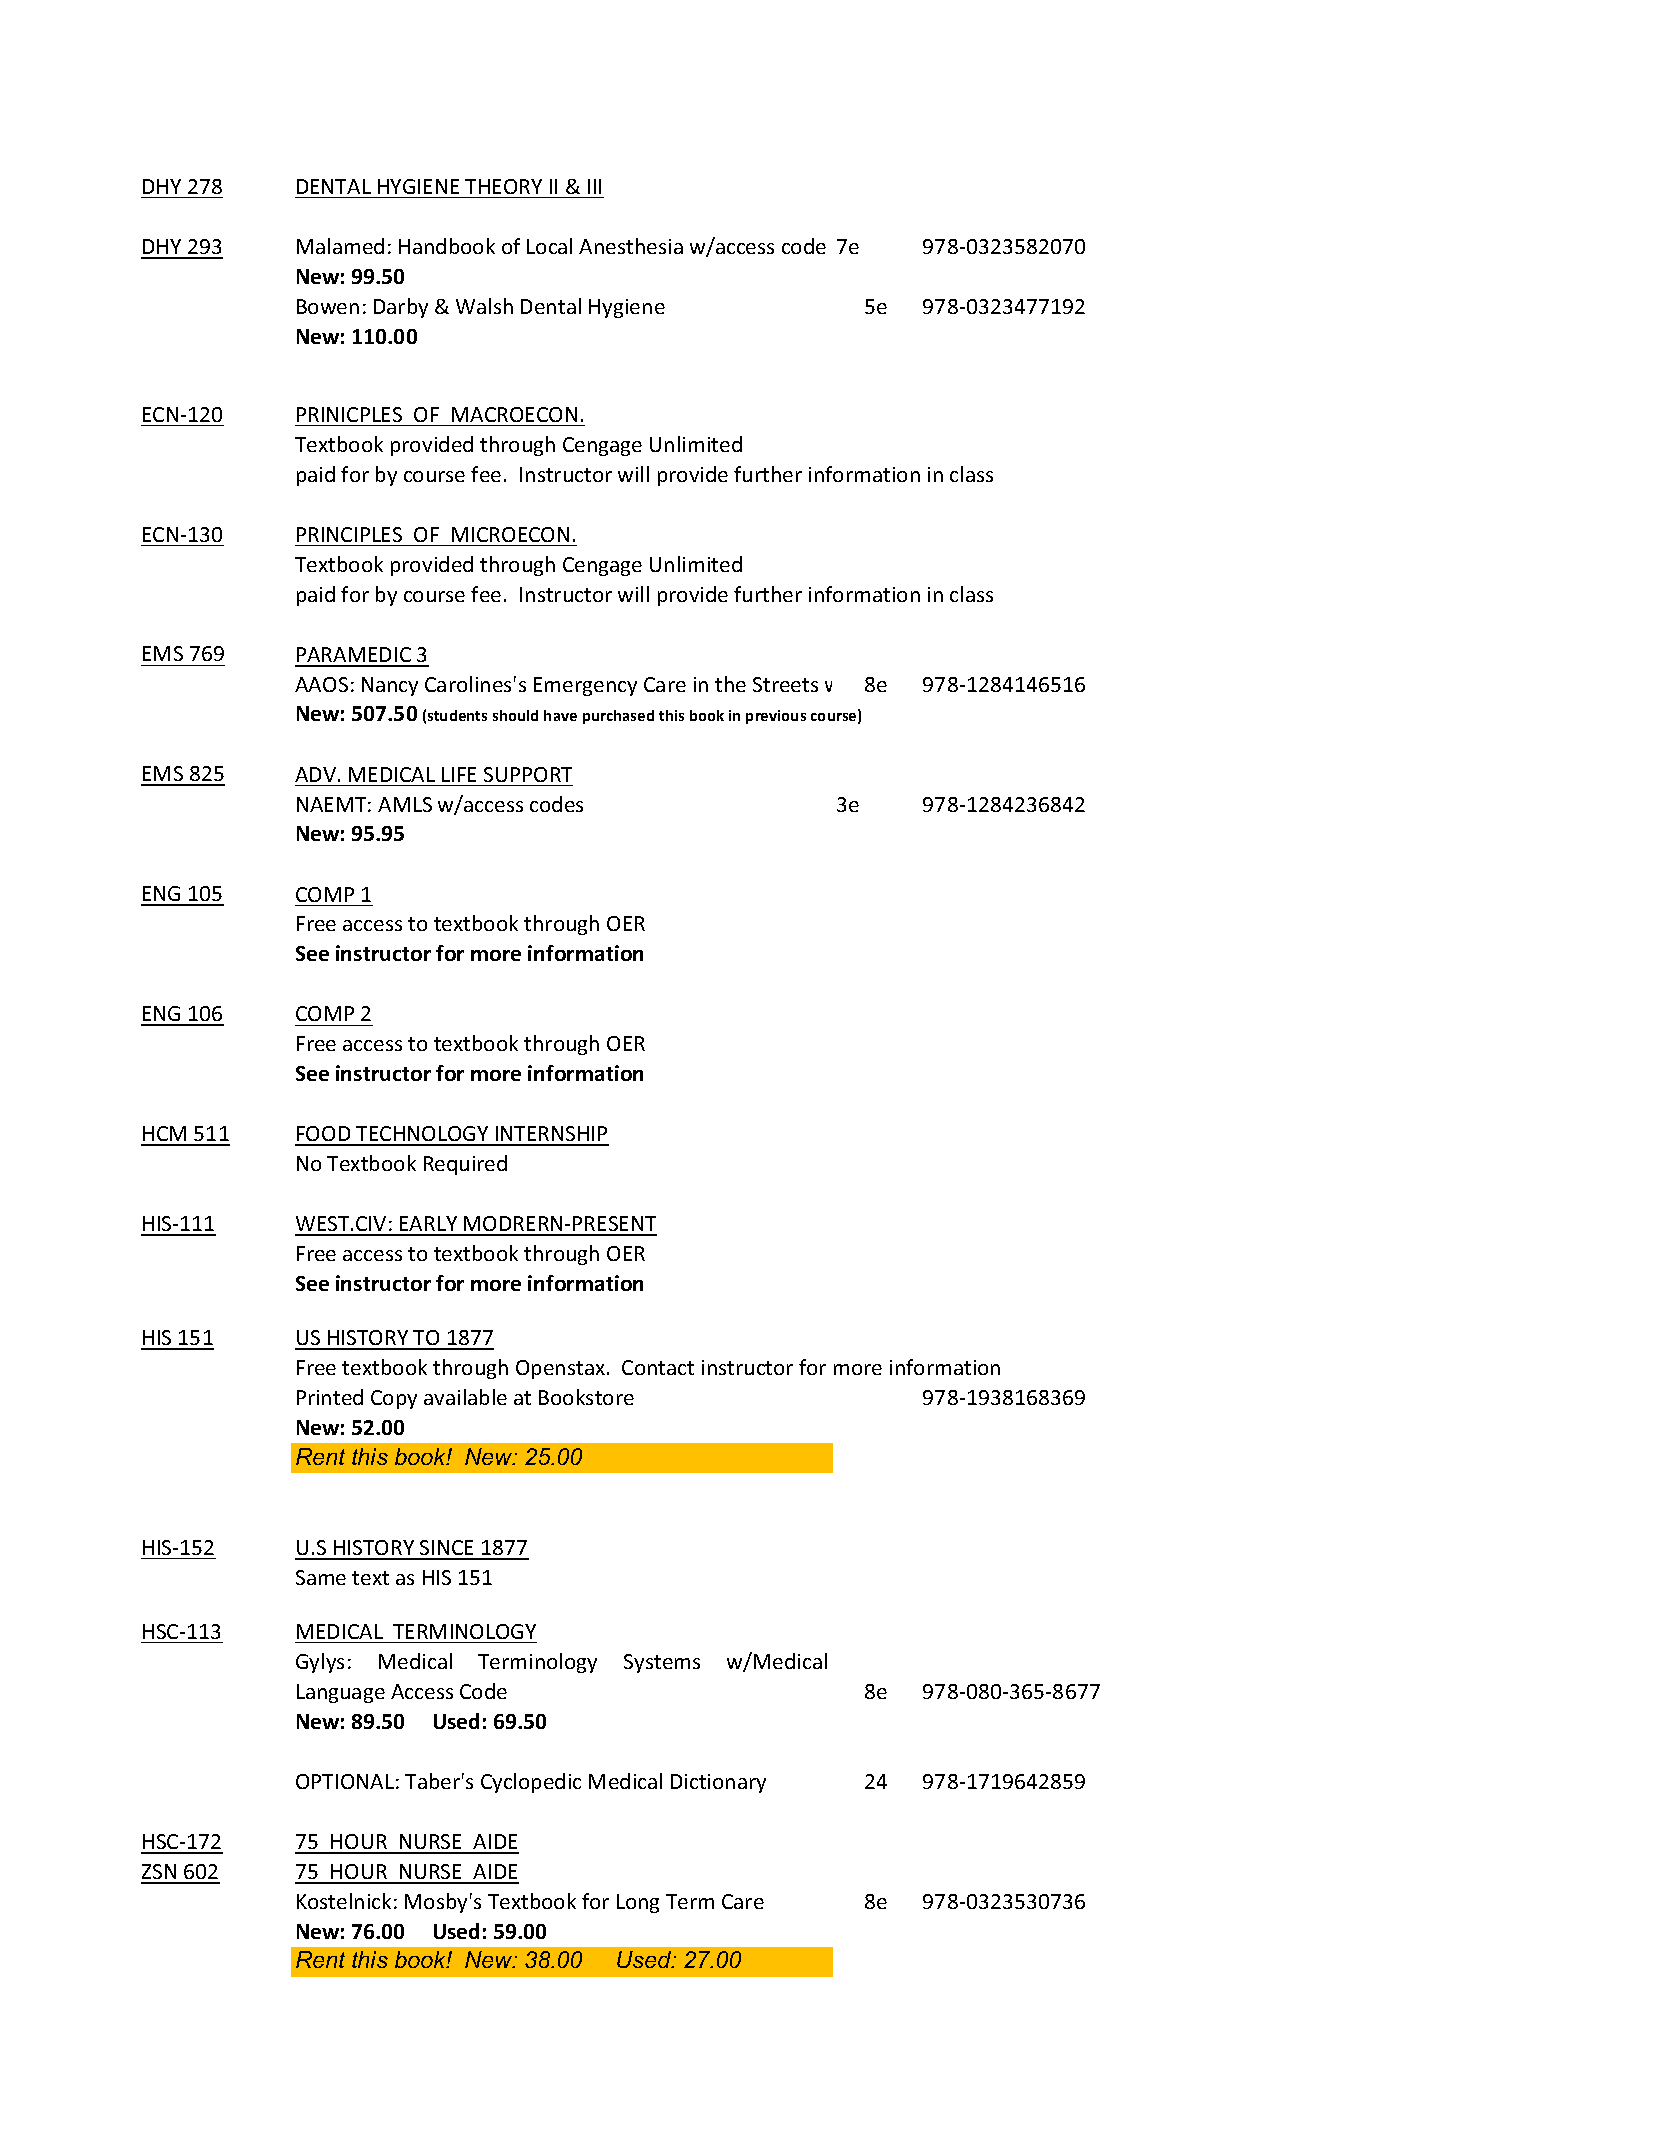  What do you see at coordinates (562, 1369) in the screenshot?
I see `Openstax` at bounding box center [562, 1369].
